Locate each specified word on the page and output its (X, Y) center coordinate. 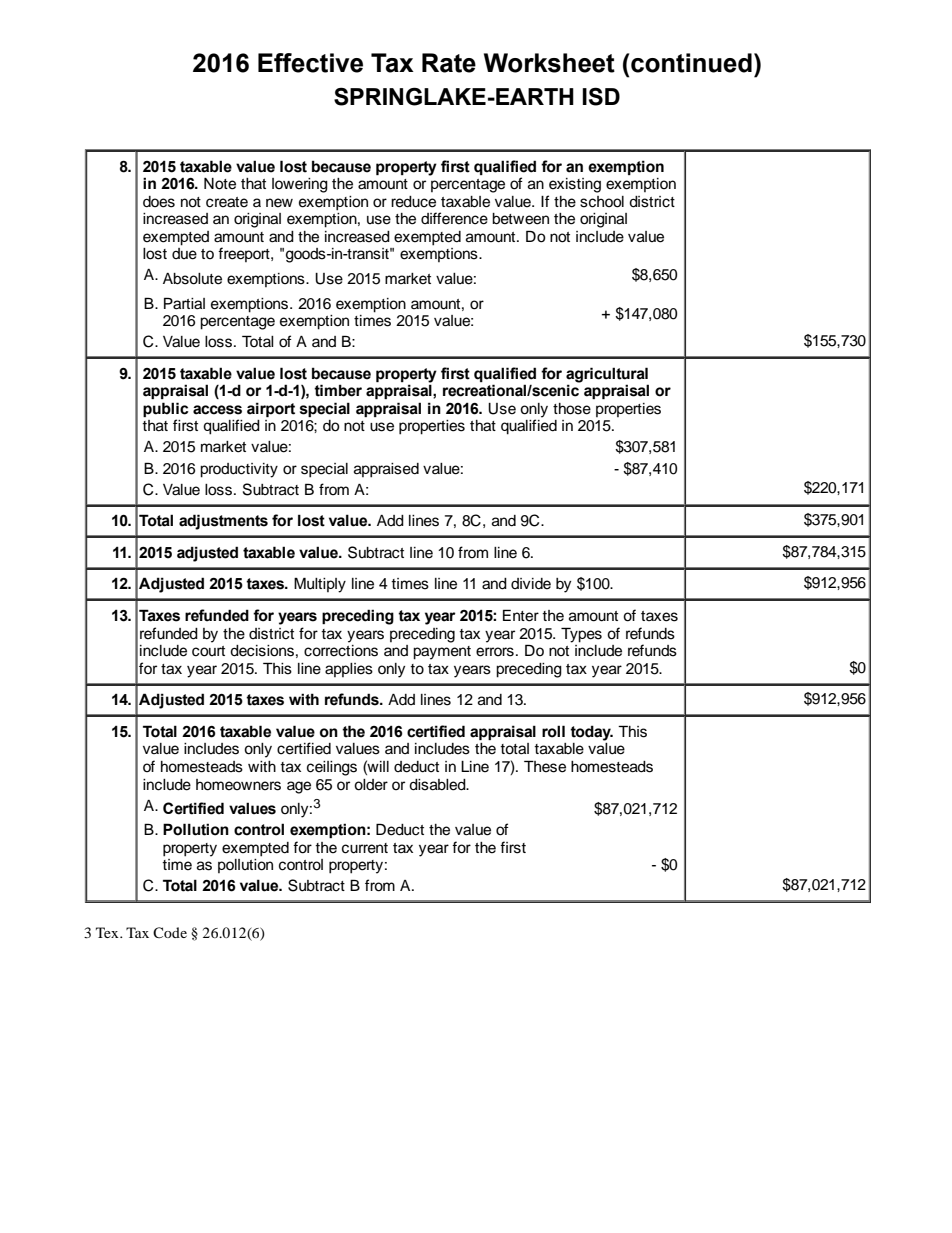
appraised (386, 470)
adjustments (223, 522)
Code (170, 933)
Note (220, 184)
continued (691, 63)
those (572, 409)
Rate (449, 63)
